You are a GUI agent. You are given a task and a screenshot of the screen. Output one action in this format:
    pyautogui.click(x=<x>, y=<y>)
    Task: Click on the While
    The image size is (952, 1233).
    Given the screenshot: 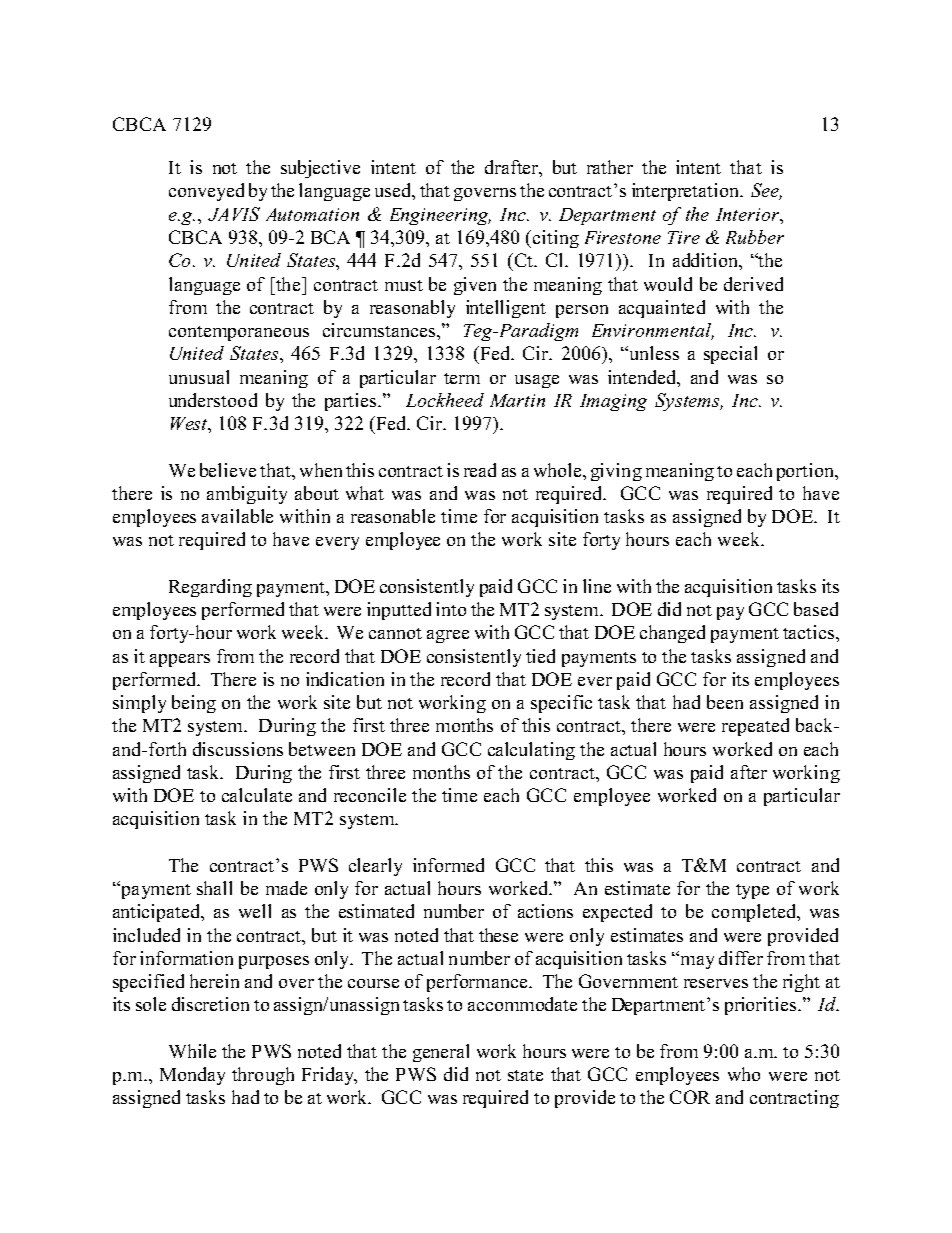 What is the action you would take?
    pyautogui.click(x=192, y=1051)
